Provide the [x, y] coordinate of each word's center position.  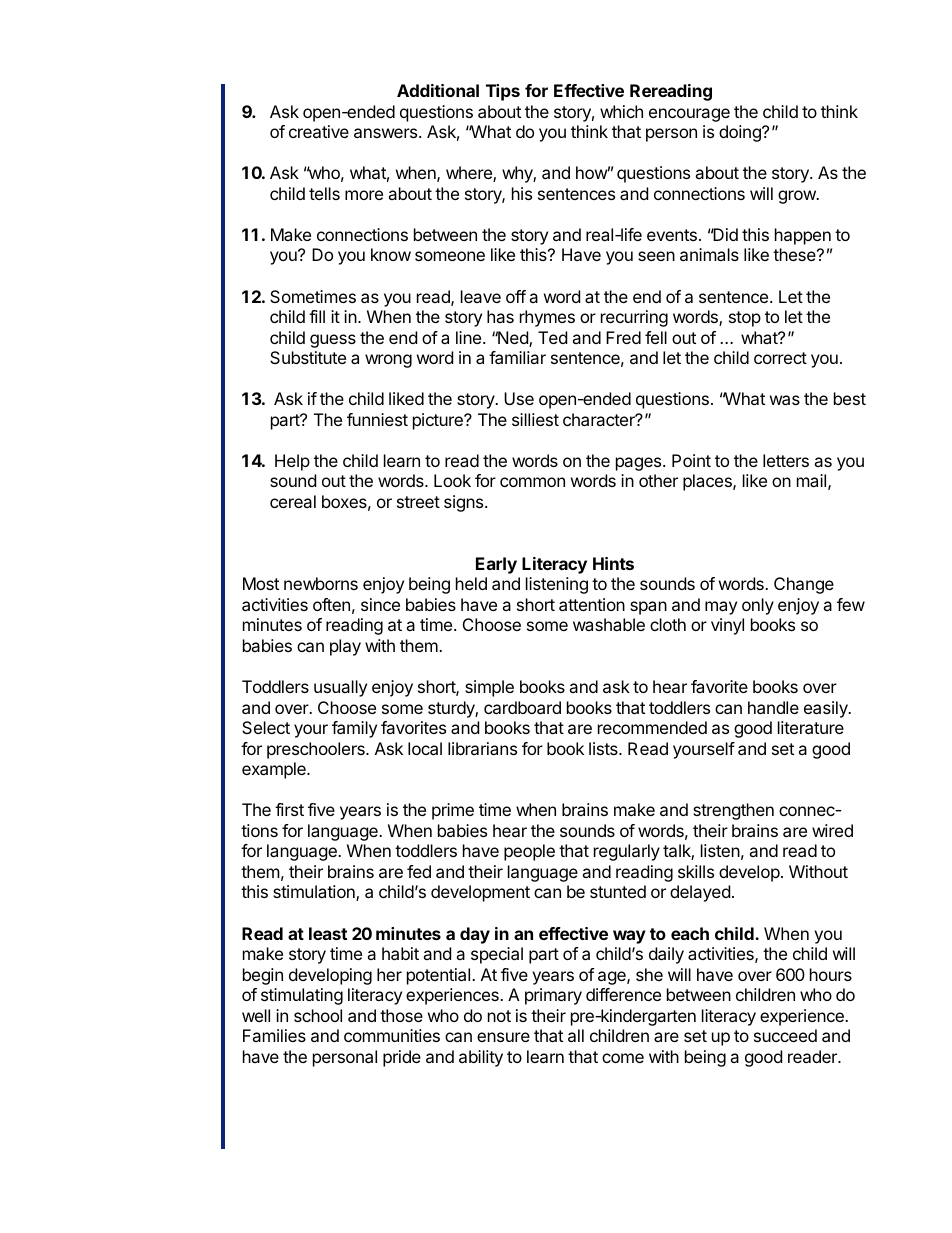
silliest [535, 419]
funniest [377, 419]
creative [319, 131]
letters [786, 460]
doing [741, 133]
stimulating [302, 996]
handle [773, 707]
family [354, 729]
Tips [503, 92]
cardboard [522, 707]
